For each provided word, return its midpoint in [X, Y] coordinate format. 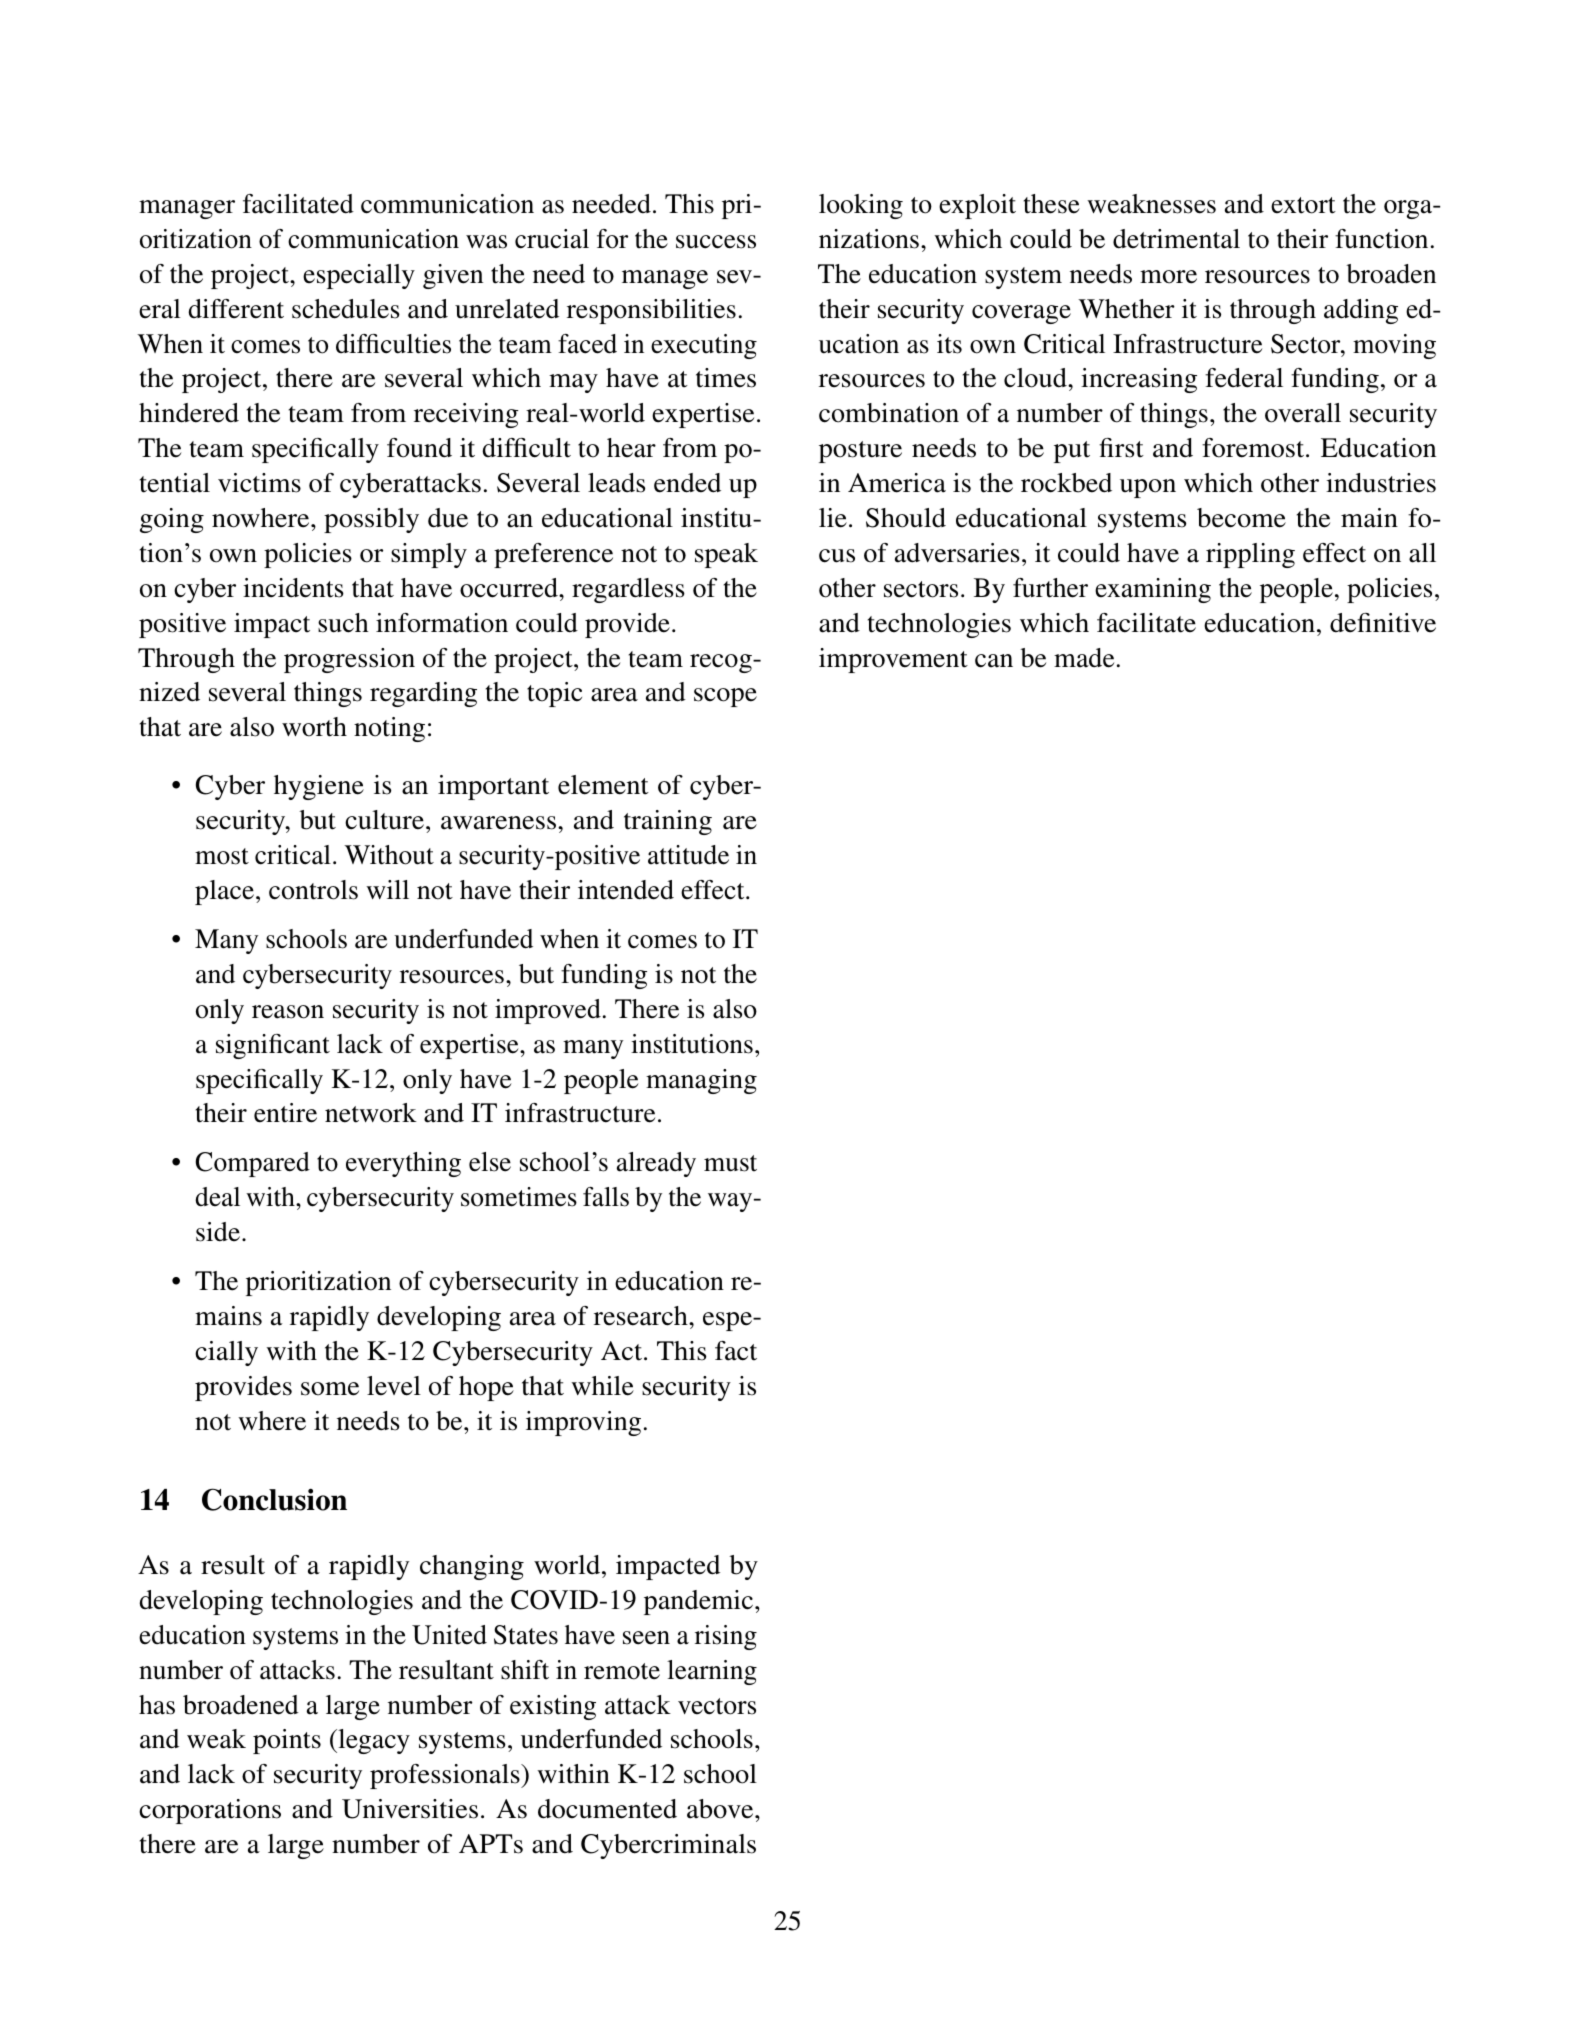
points [287, 1741]
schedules [346, 309]
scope [725, 697]
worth [314, 727]
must [730, 1163]
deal [217, 1197]
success [716, 242]
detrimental [1176, 239]
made [1084, 658]
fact [736, 1351]
